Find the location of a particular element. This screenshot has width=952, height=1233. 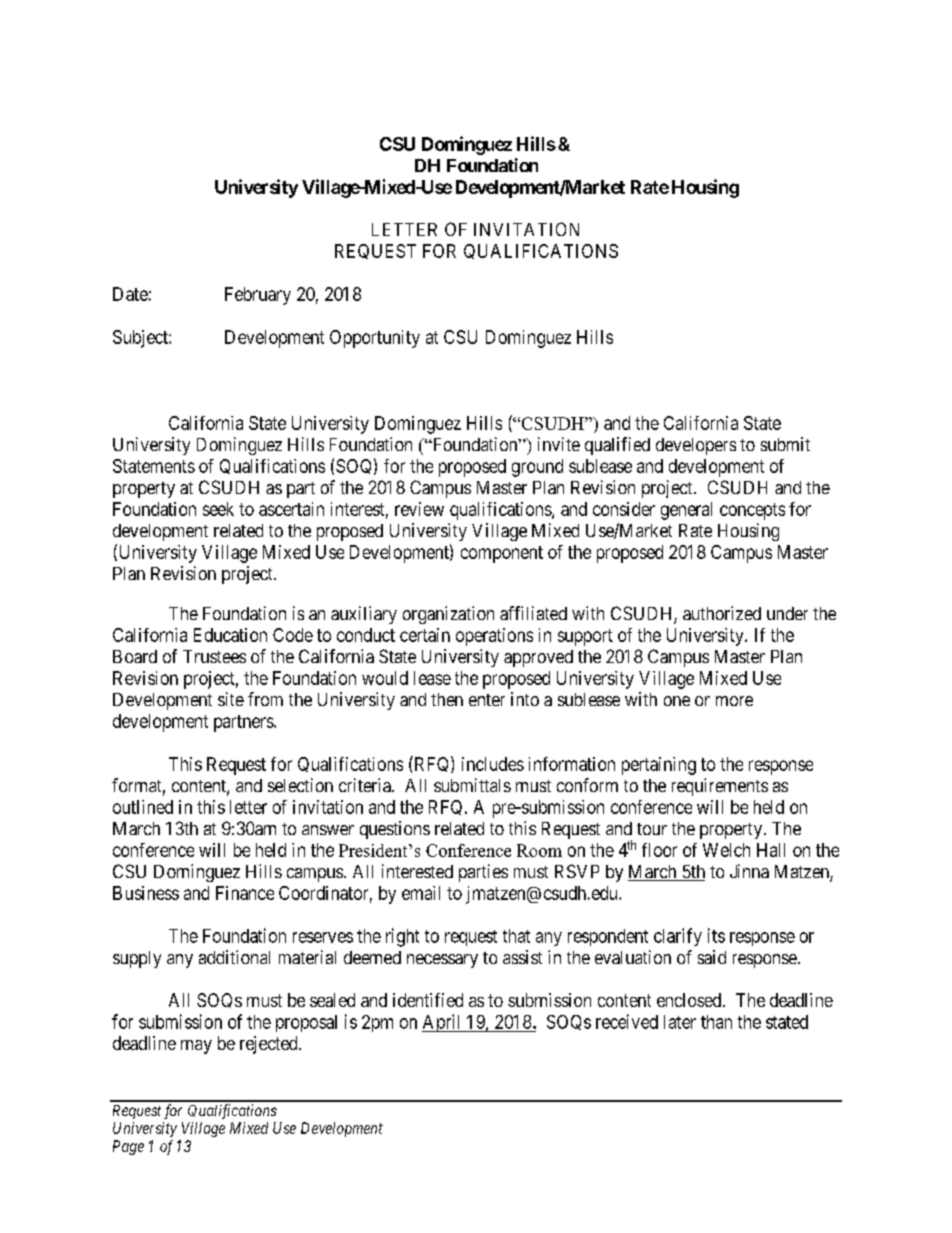

more is located at coordinates (734, 701).
